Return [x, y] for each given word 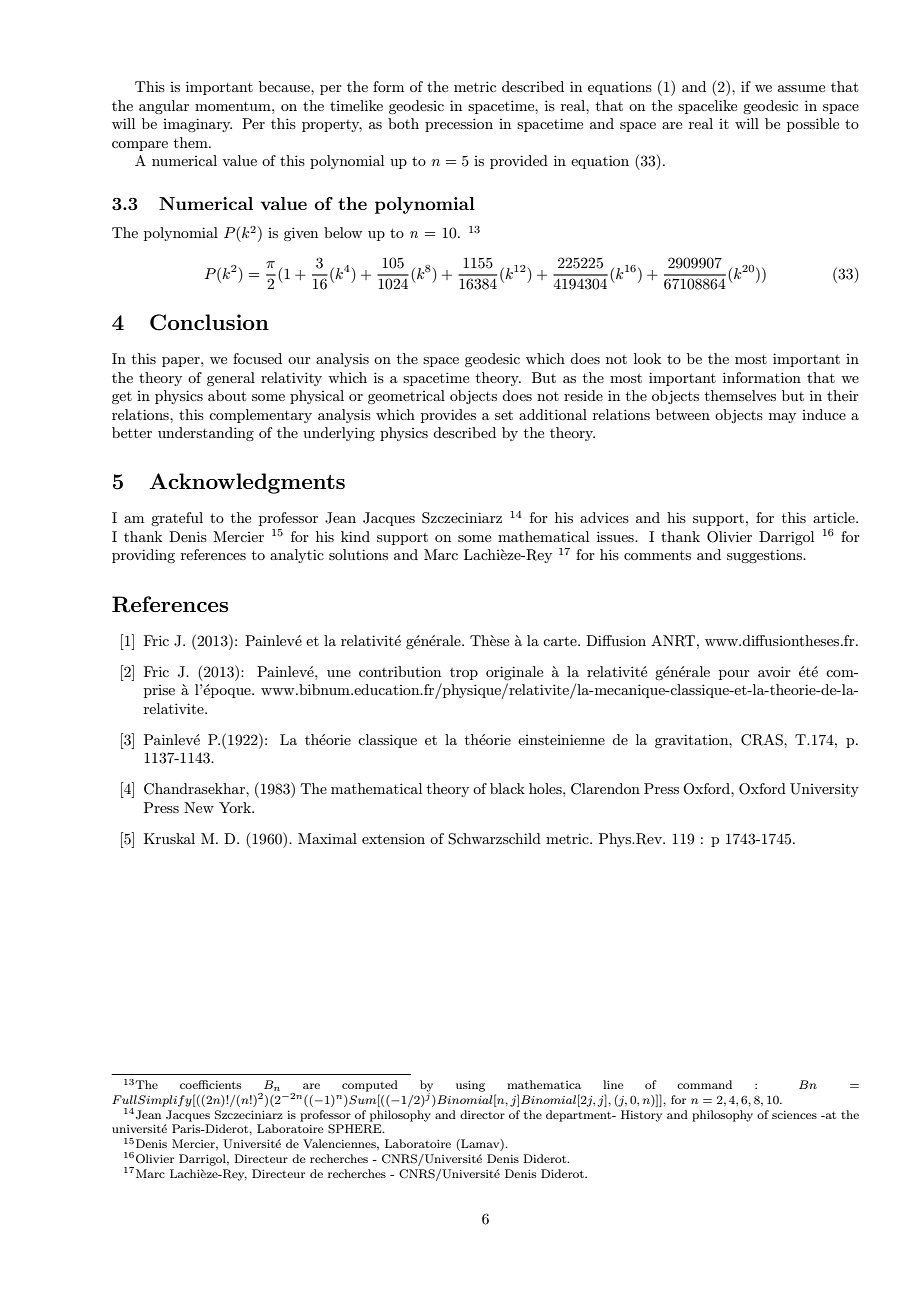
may [782, 418]
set [504, 415]
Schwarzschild [494, 839]
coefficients [210, 1084]
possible [813, 125]
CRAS [763, 740]
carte [561, 641]
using [470, 1086]
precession [459, 125]
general [231, 379]
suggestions [766, 556]
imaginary [197, 125]
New [199, 807]
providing [143, 556]
